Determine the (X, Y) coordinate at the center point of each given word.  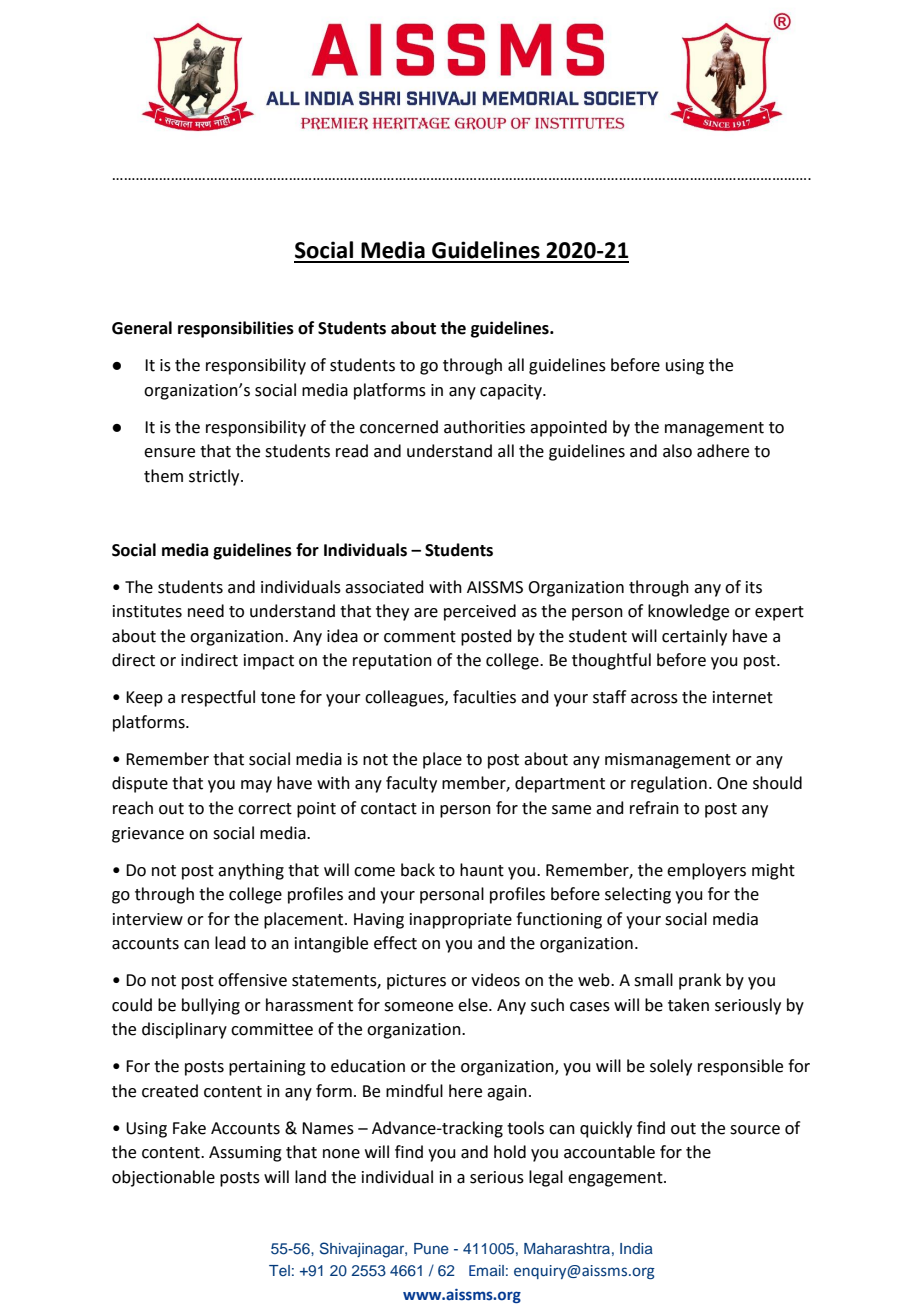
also (677, 451)
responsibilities (236, 329)
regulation (669, 784)
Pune (431, 1248)
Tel (279, 1270)
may (256, 786)
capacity (512, 392)
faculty (411, 784)
